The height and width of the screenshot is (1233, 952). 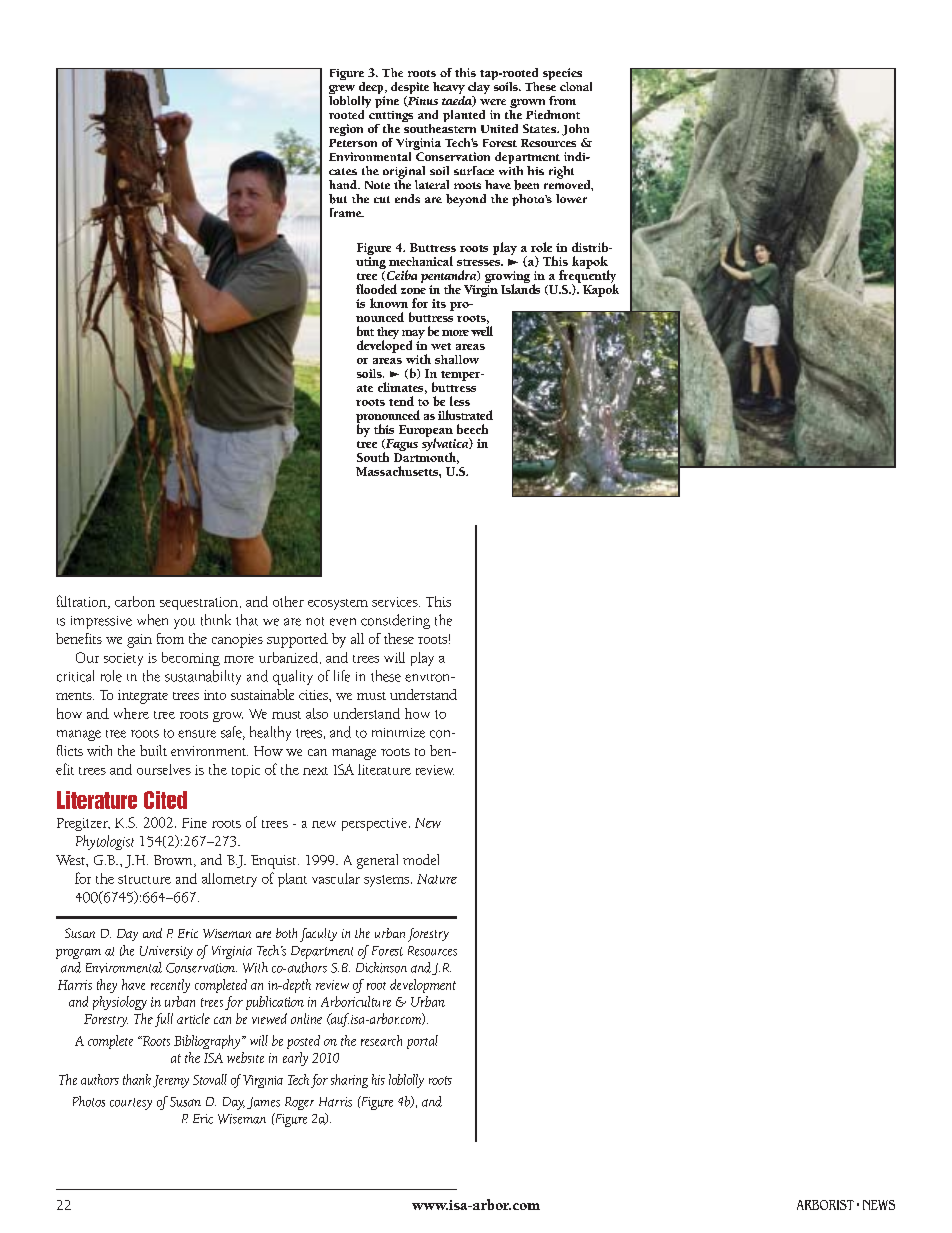 What do you see at coordinates (465, 415) in the screenshot?
I see `illustrated` at bounding box center [465, 415].
